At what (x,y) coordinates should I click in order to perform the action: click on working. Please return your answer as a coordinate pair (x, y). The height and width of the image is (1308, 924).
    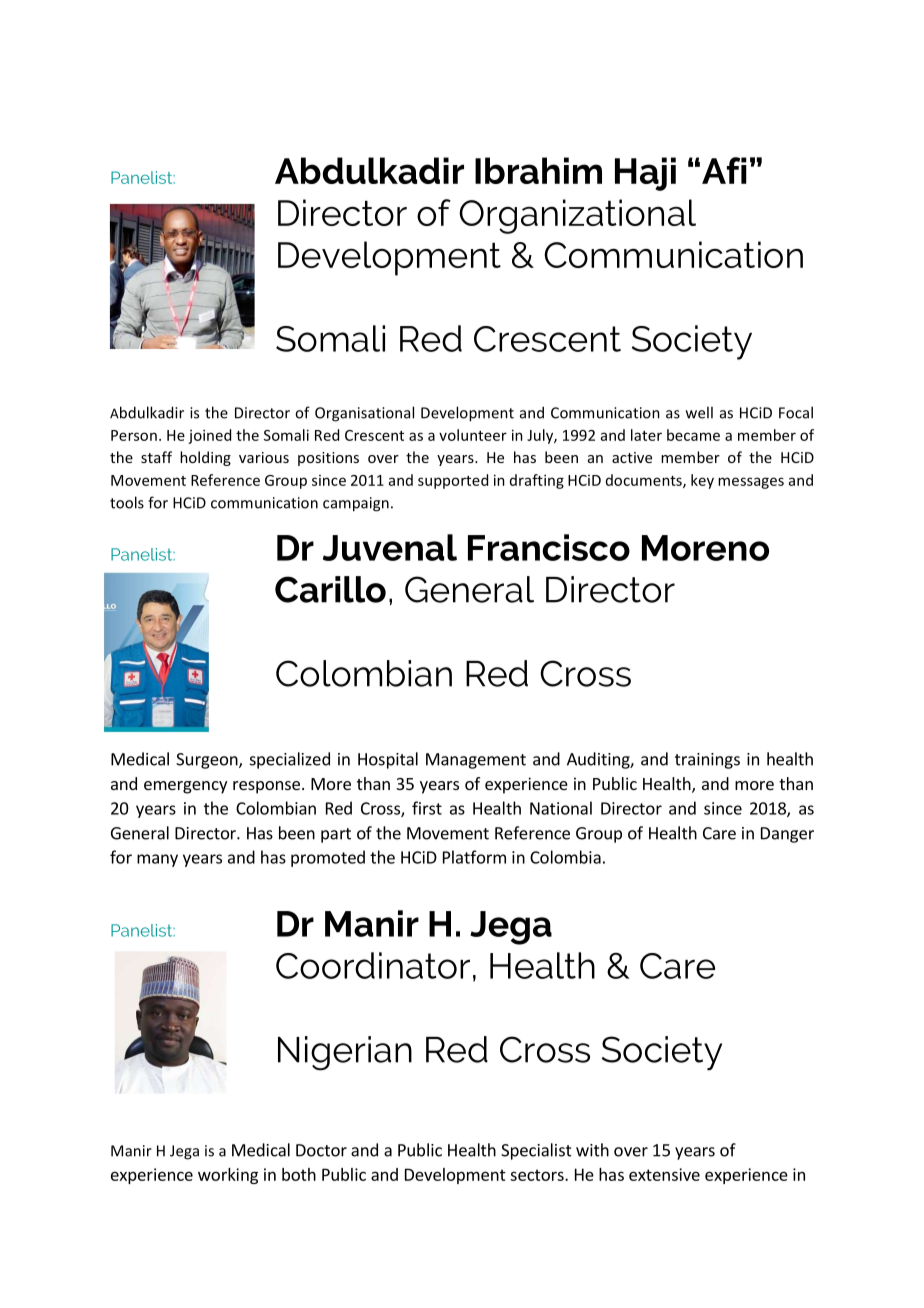
    Looking at the image, I should click on (228, 1176).
